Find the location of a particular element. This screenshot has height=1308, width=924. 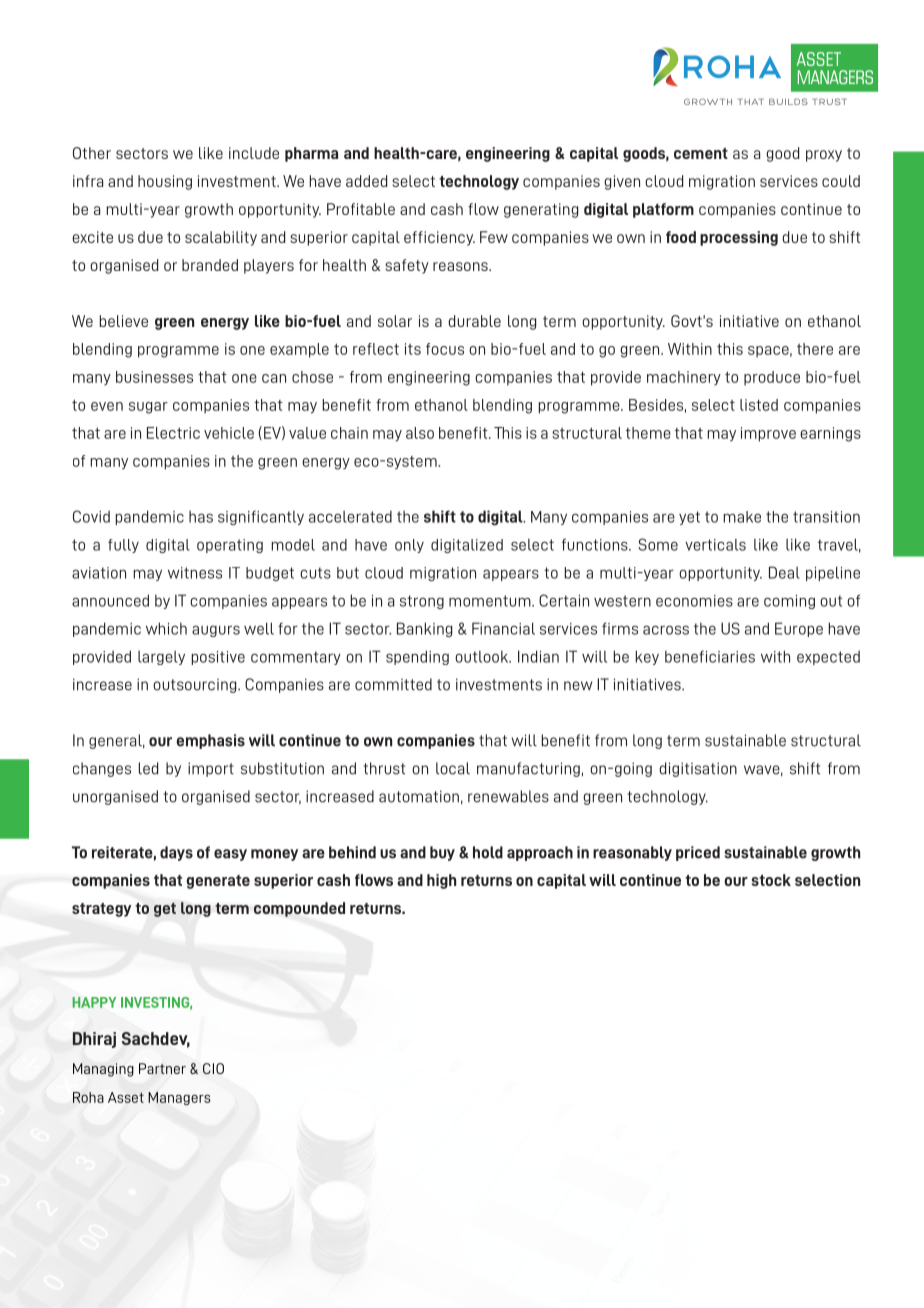

Partner is located at coordinates (162, 1068).
